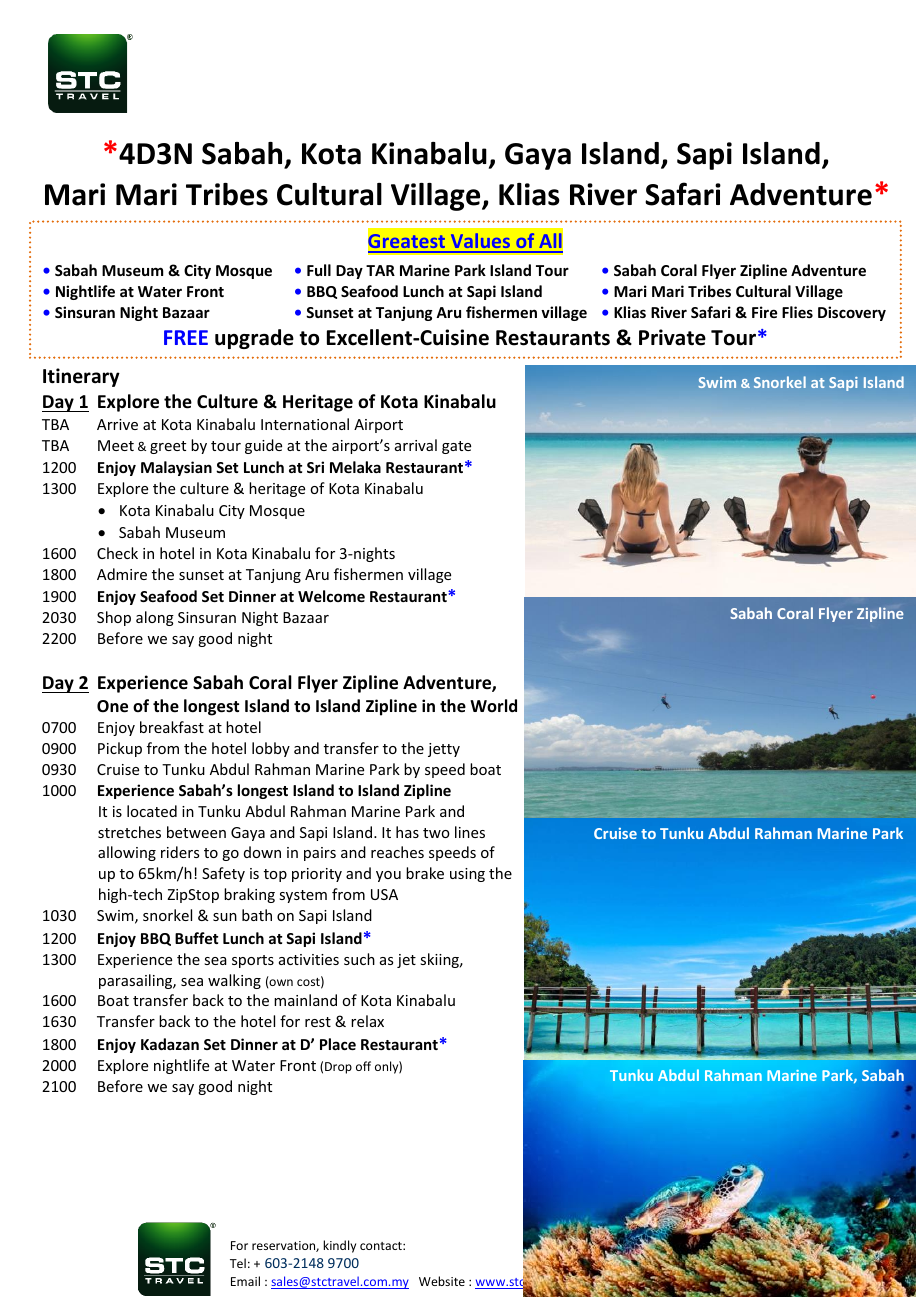  What do you see at coordinates (493, 705) in the screenshot?
I see `World` at bounding box center [493, 705].
